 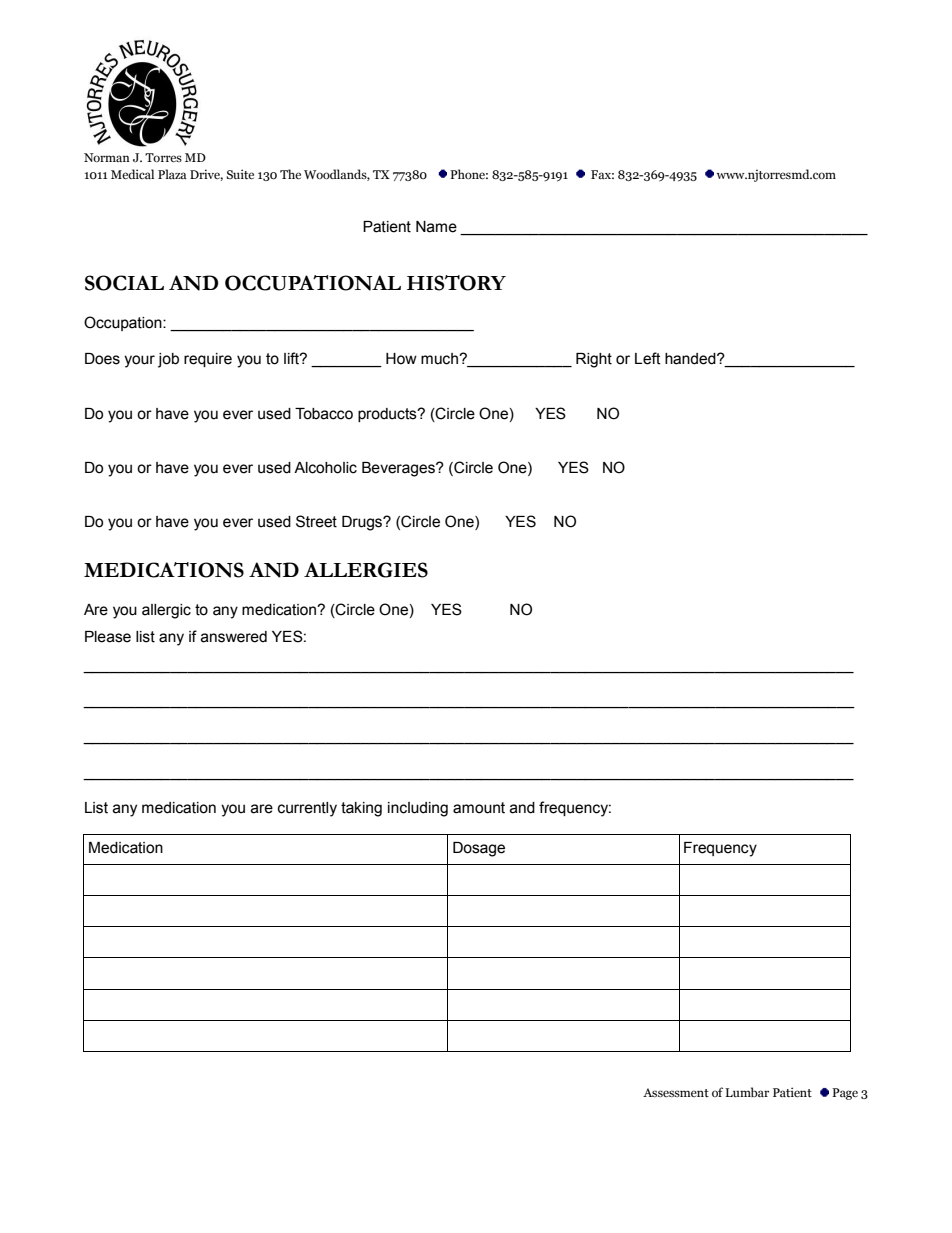 I want to click on ALLERGIES, so click(x=366, y=570).
